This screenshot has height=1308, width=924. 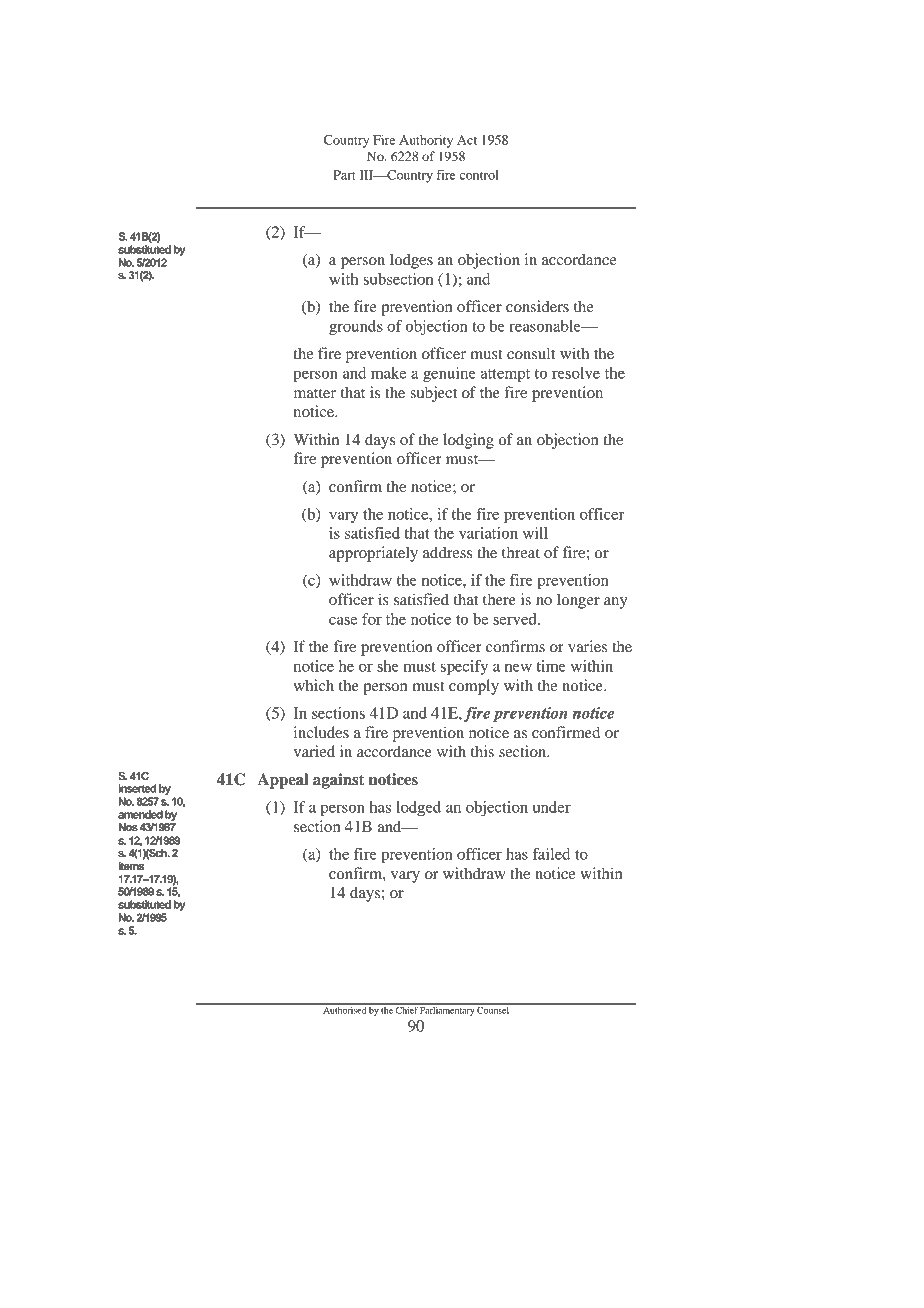 I want to click on matter, so click(x=315, y=393).
